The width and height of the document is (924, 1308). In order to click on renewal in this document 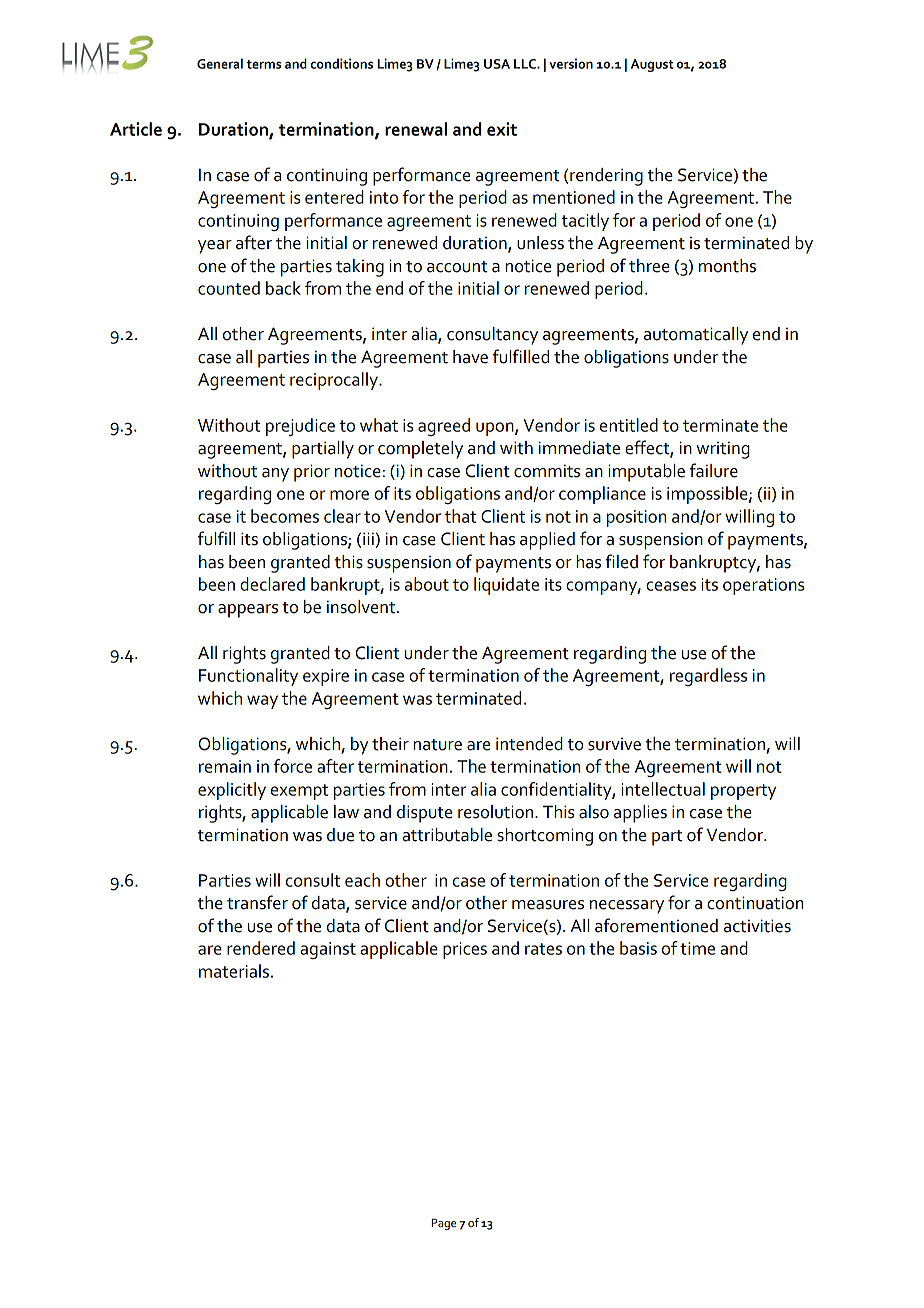, I will do `click(416, 129)`.
